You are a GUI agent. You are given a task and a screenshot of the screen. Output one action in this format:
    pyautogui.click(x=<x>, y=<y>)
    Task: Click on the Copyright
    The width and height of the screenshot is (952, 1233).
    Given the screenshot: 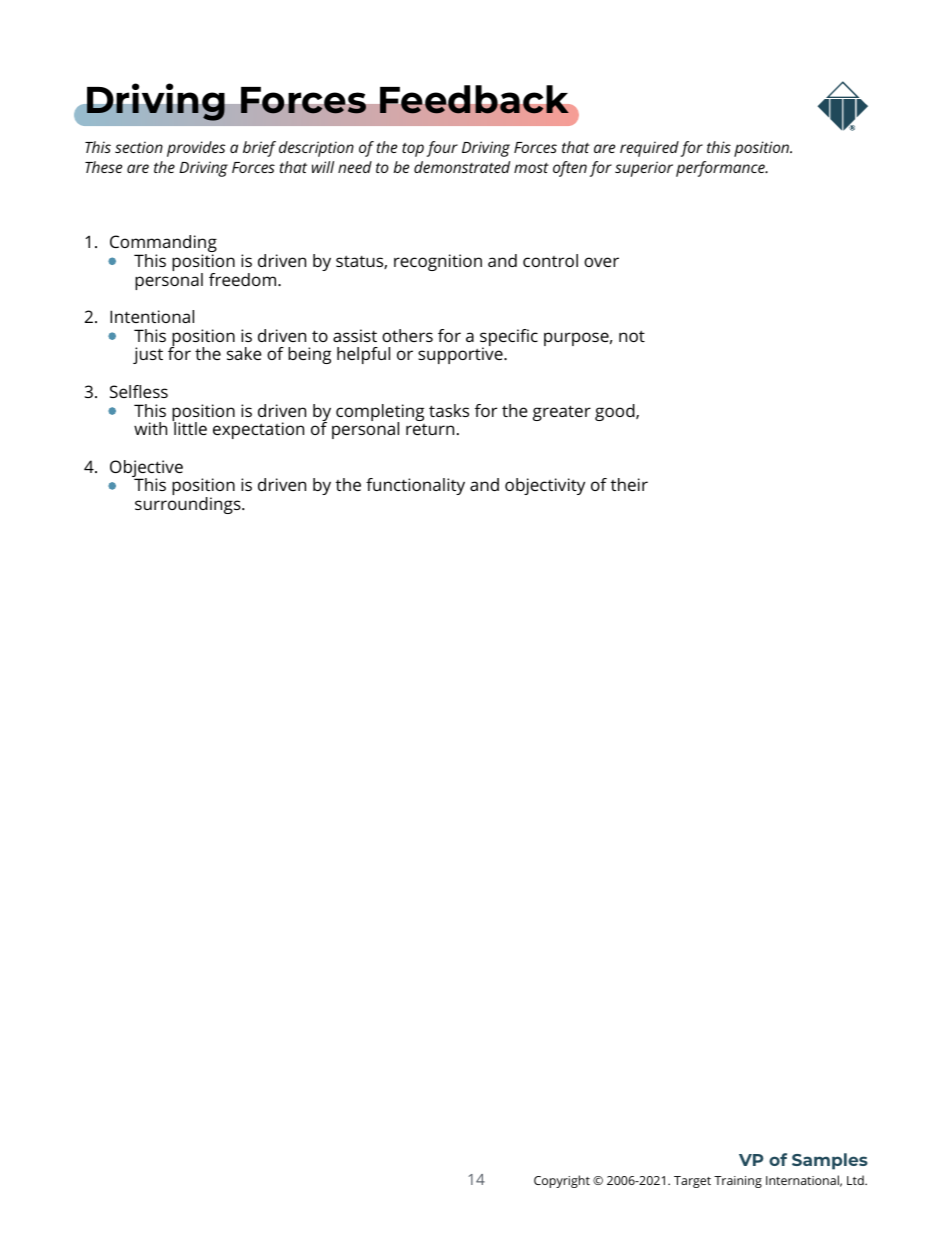 What is the action you would take?
    pyautogui.click(x=562, y=1181)
